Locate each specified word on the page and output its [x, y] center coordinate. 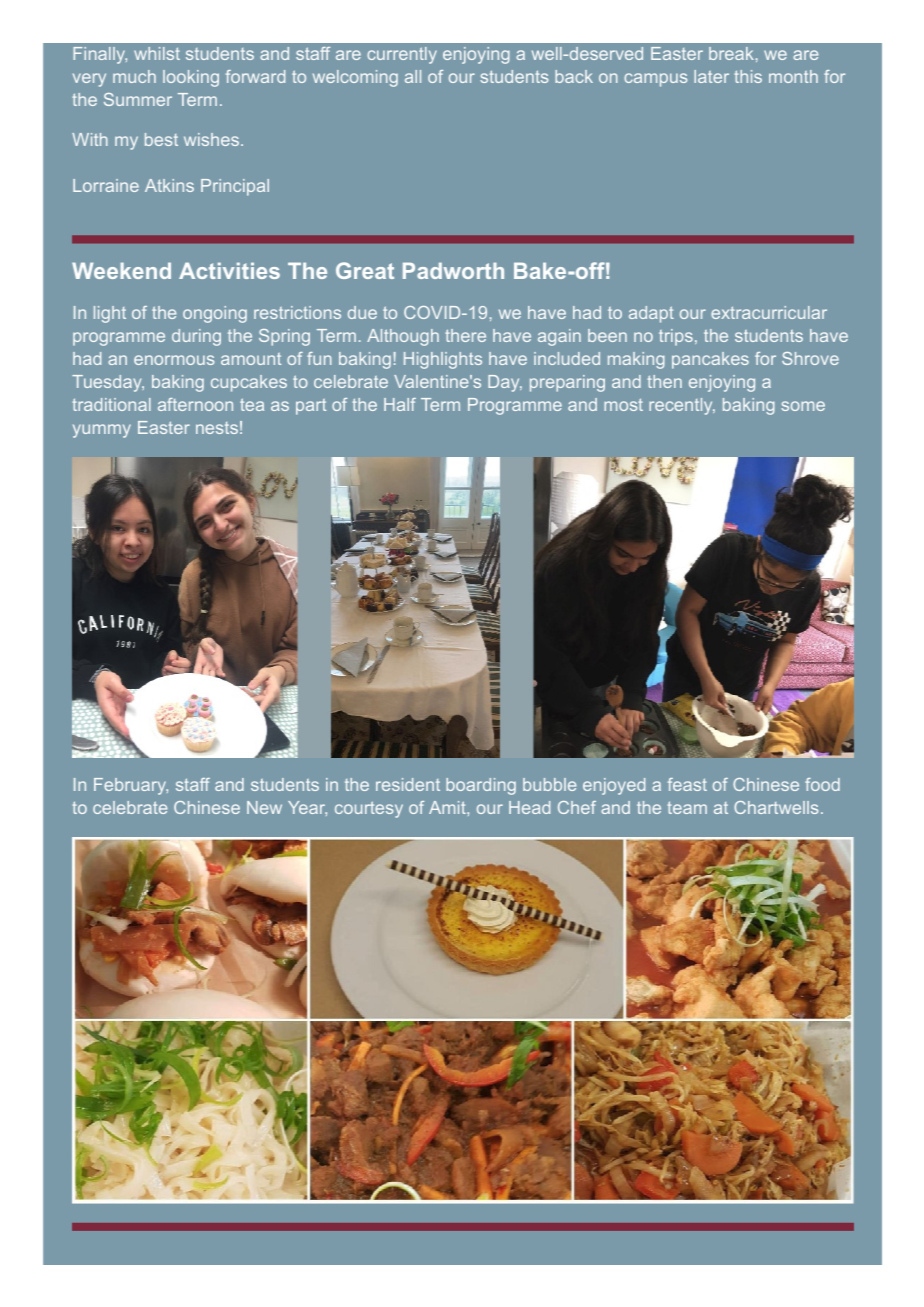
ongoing [215, 314]
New [264, 807]
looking [191, 78]
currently [402, 55]
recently [682, 406]
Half [400, 404]
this [748, 76]
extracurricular [769, 312]
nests [217, 428]
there [465, 335]
